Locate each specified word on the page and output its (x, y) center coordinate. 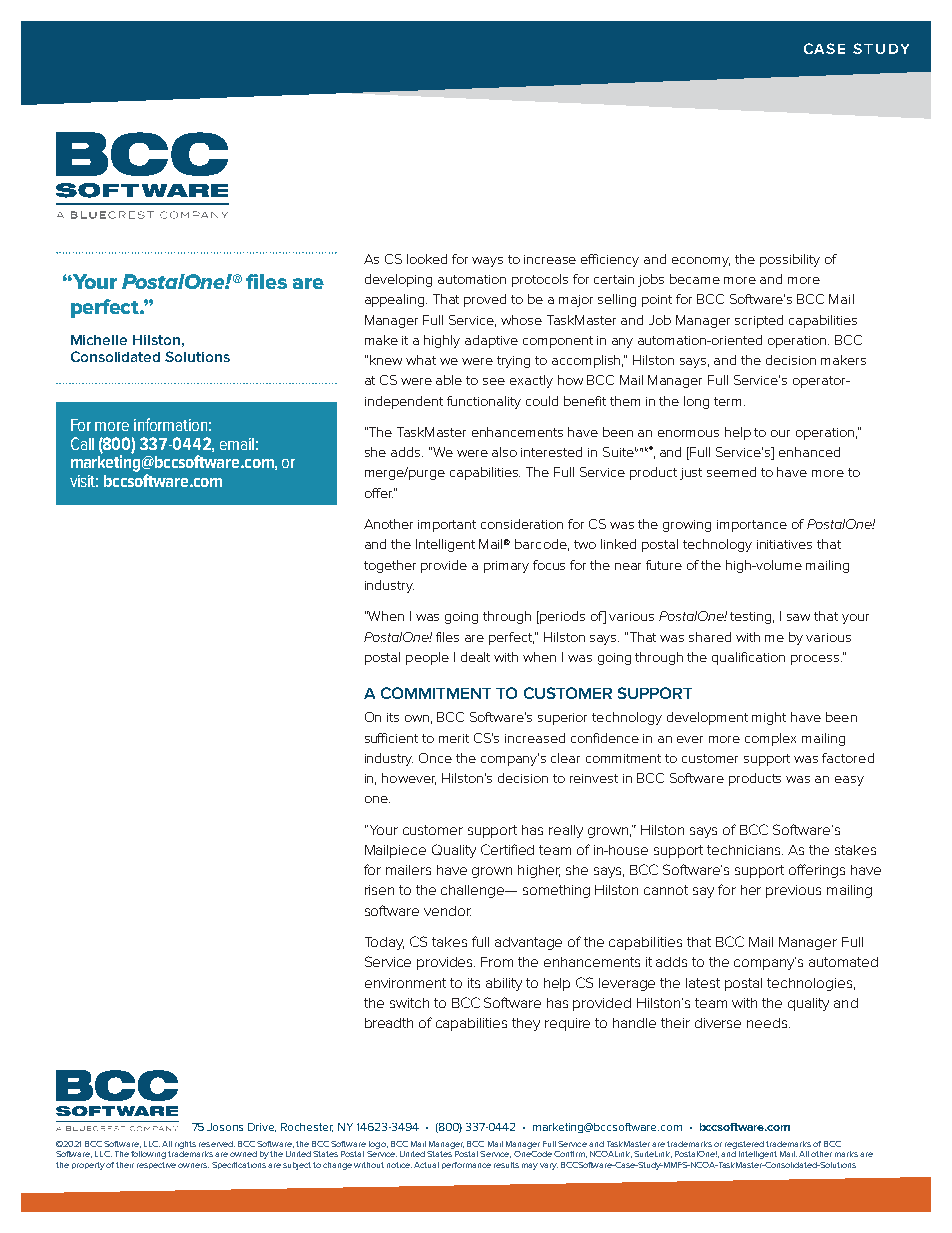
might (769, 718)
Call (82, 443)
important (447, 526)
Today (384, 943)
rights (185, 1145)
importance (752, 526)
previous (793, 891)
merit (454, 738)
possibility (790, 260)
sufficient (391, 738)
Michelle (99, 340)
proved (485, 300)
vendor (447, 911)
